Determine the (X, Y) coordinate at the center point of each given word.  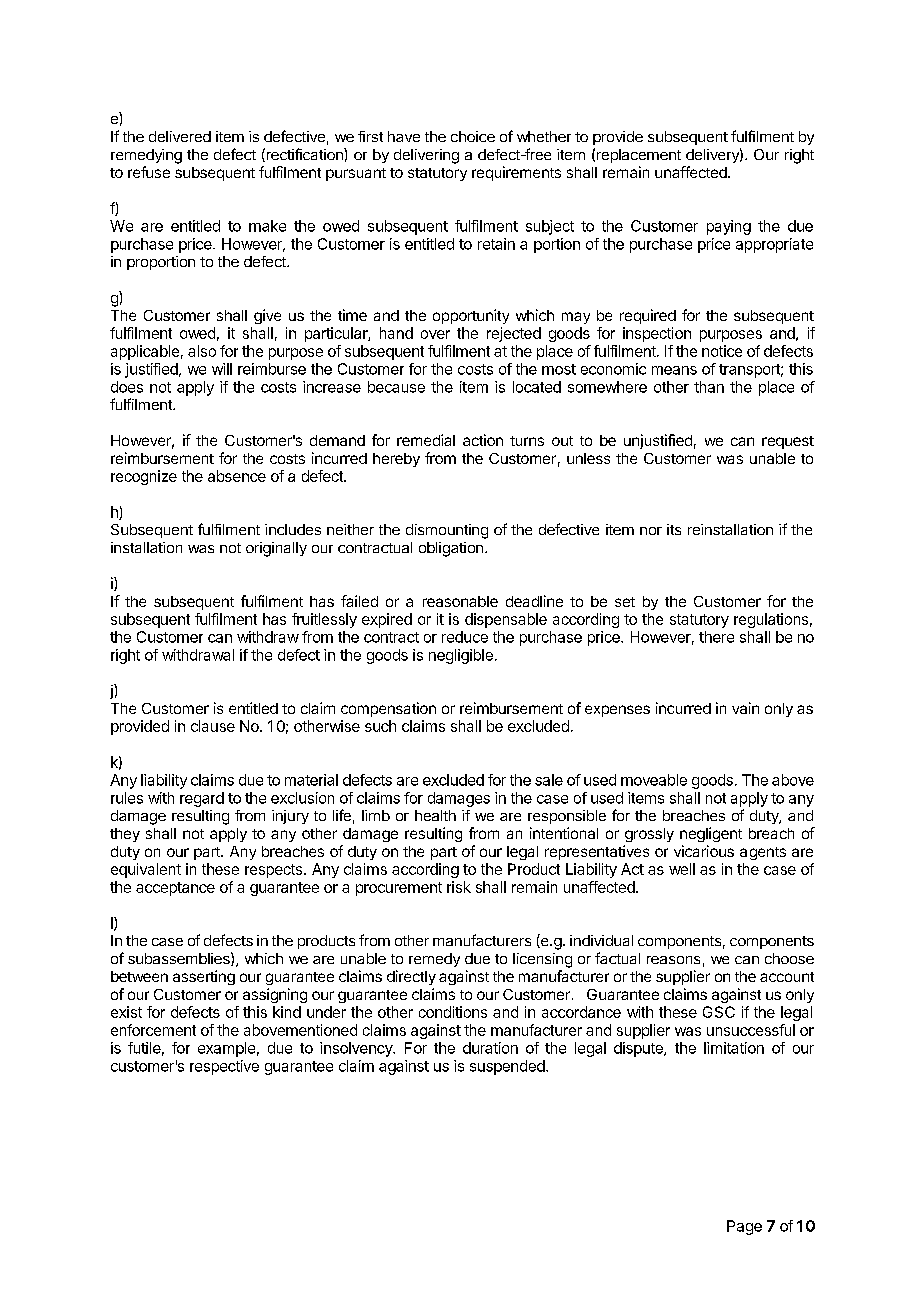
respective (224, 1067)
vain (745, 708)
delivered (180, 136)
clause (213, 726)
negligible (461, 656)
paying (729, 227)
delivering (426, 156)
